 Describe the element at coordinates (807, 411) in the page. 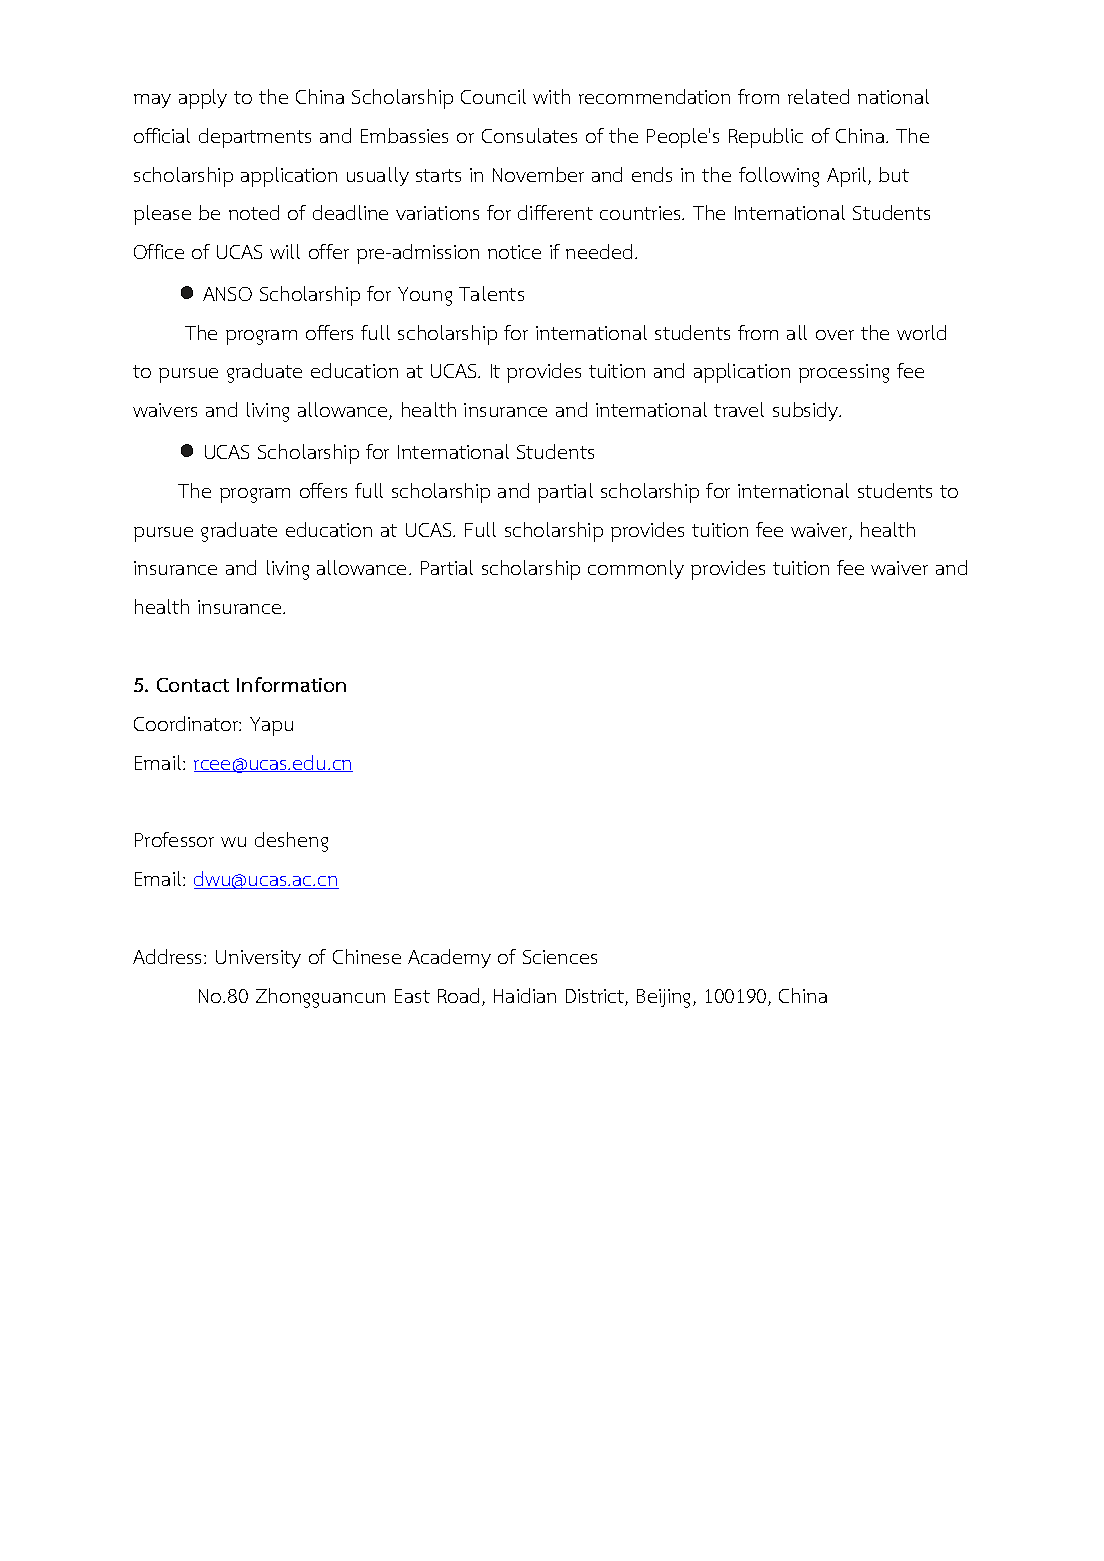

I see `subsidy` at that location.
